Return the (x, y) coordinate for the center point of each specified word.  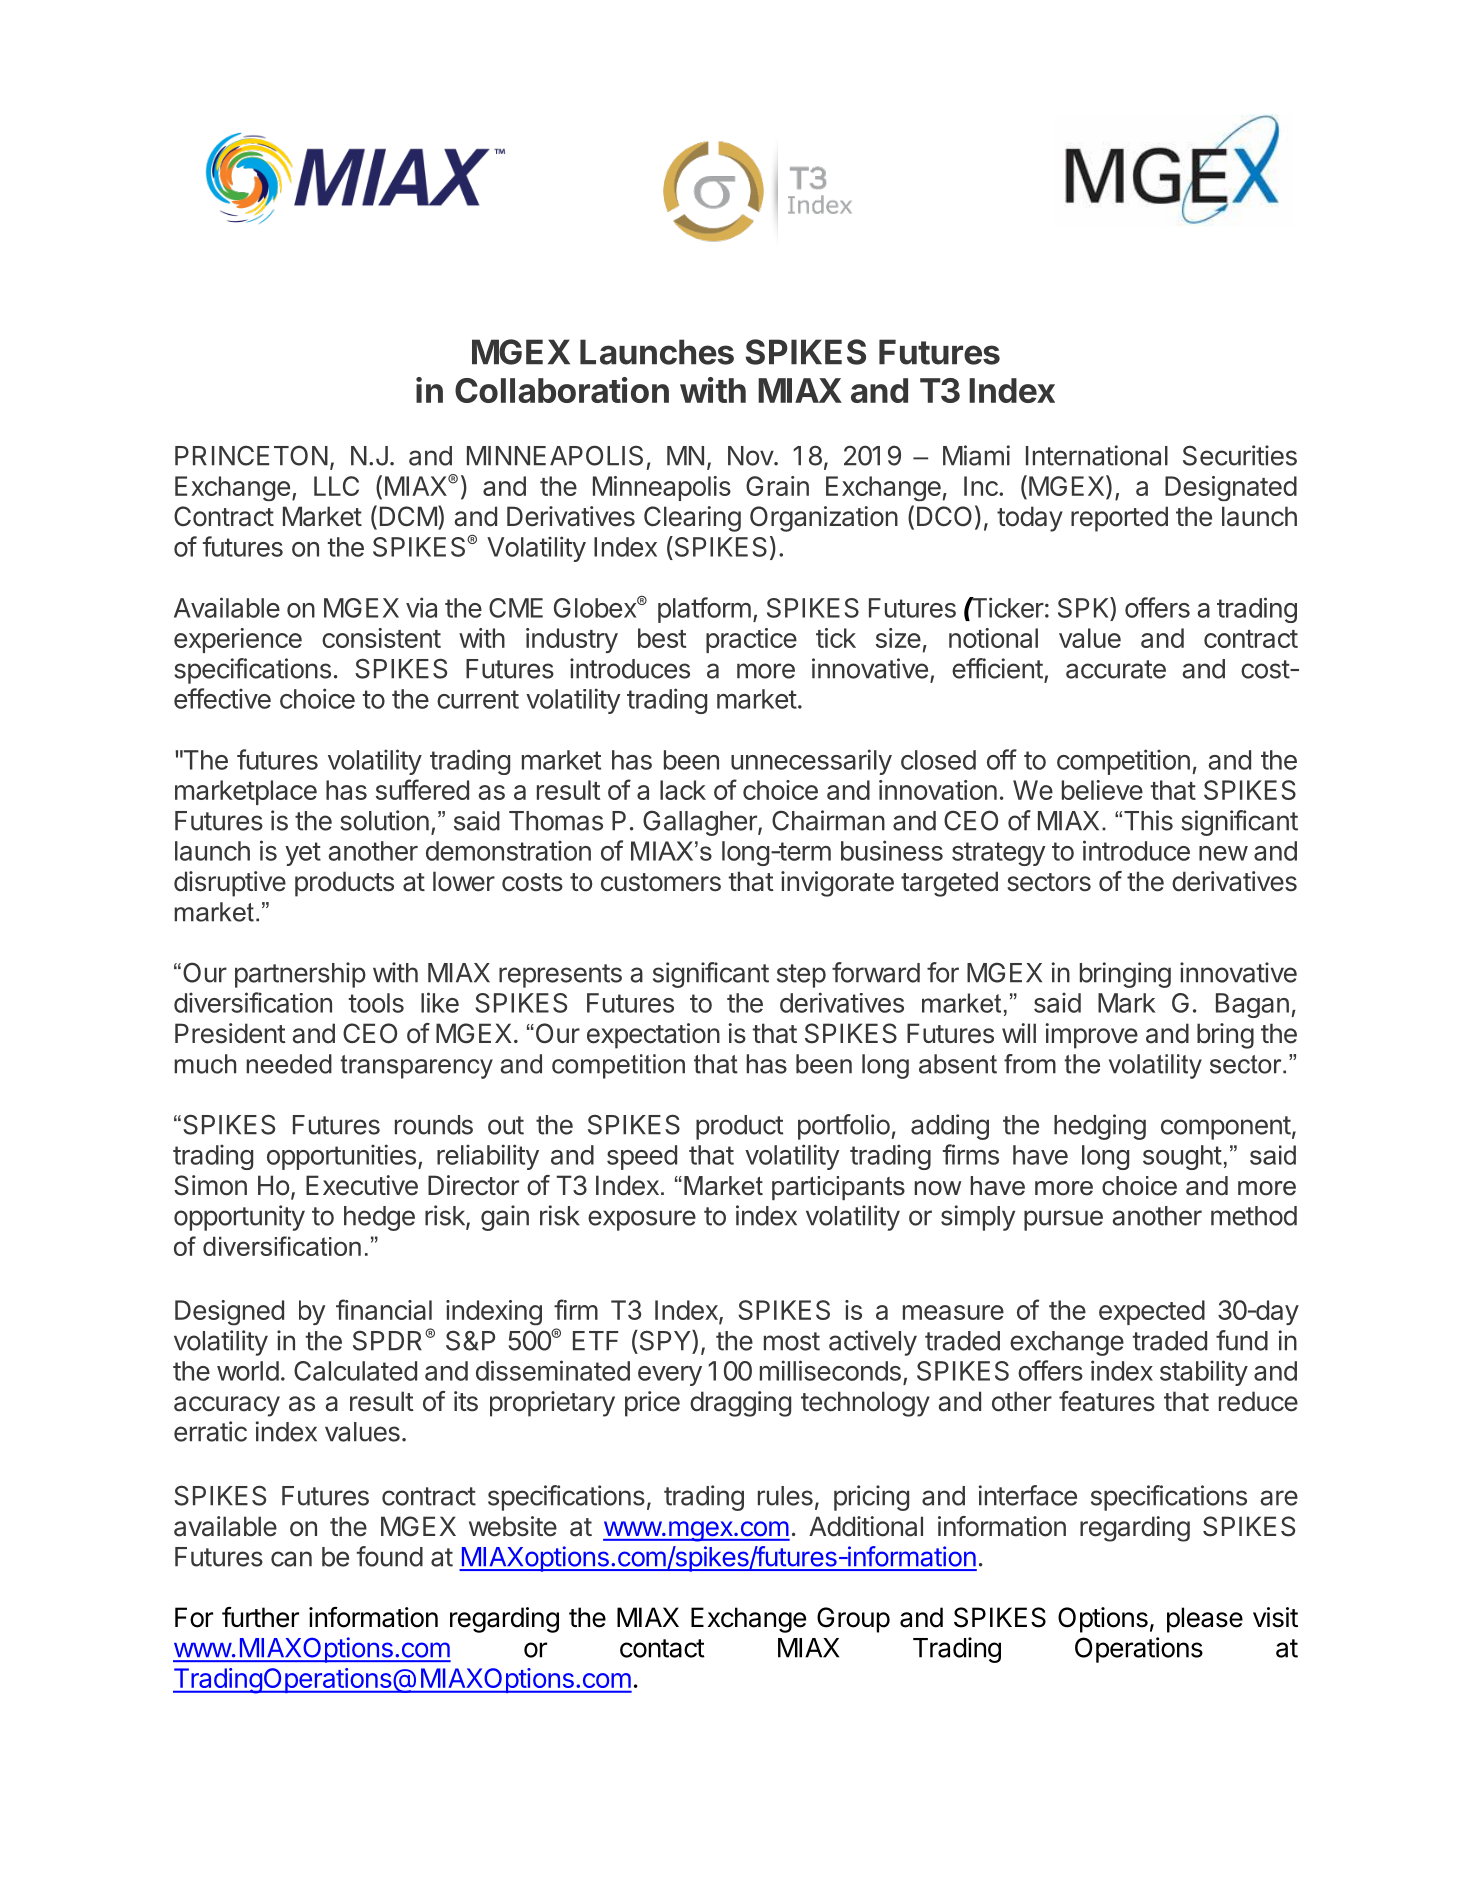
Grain (777, 486)
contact (662, 1648)
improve (1091, 1036)
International (1097, 455)
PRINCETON (251, 455)
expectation (653, 1036)
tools (376, 1003)
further (260, 1617)
